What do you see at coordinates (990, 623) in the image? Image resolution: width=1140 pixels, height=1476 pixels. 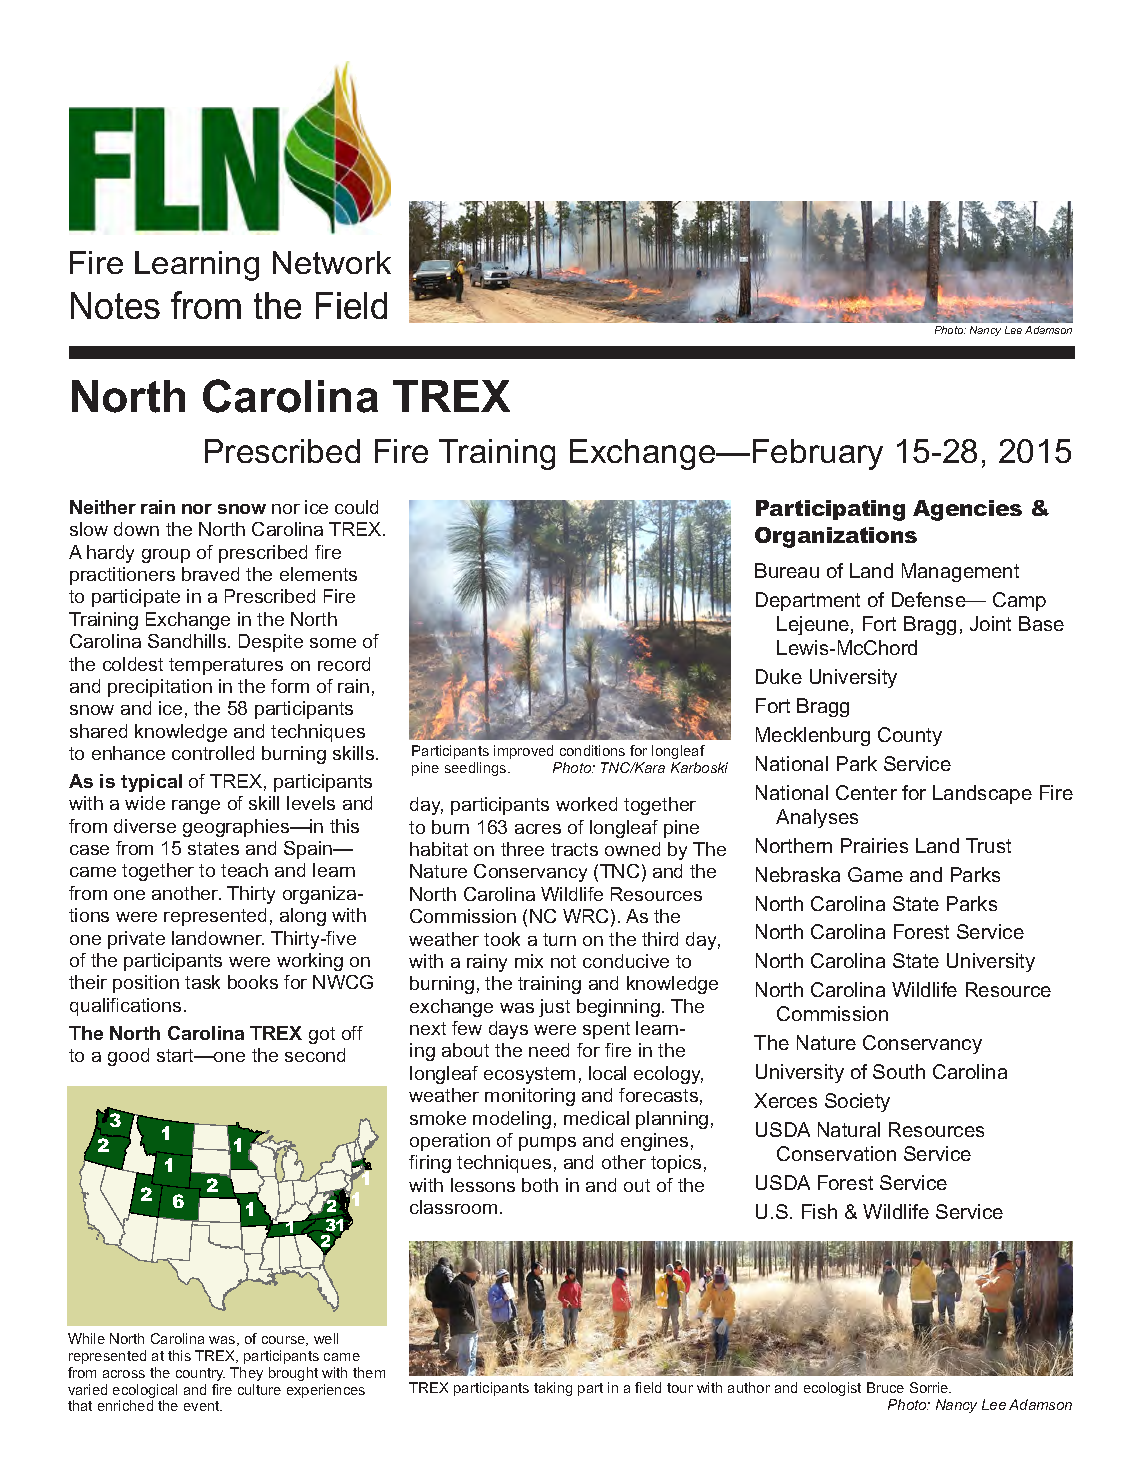 I see `Joint` at bounding box center [990, 623].
